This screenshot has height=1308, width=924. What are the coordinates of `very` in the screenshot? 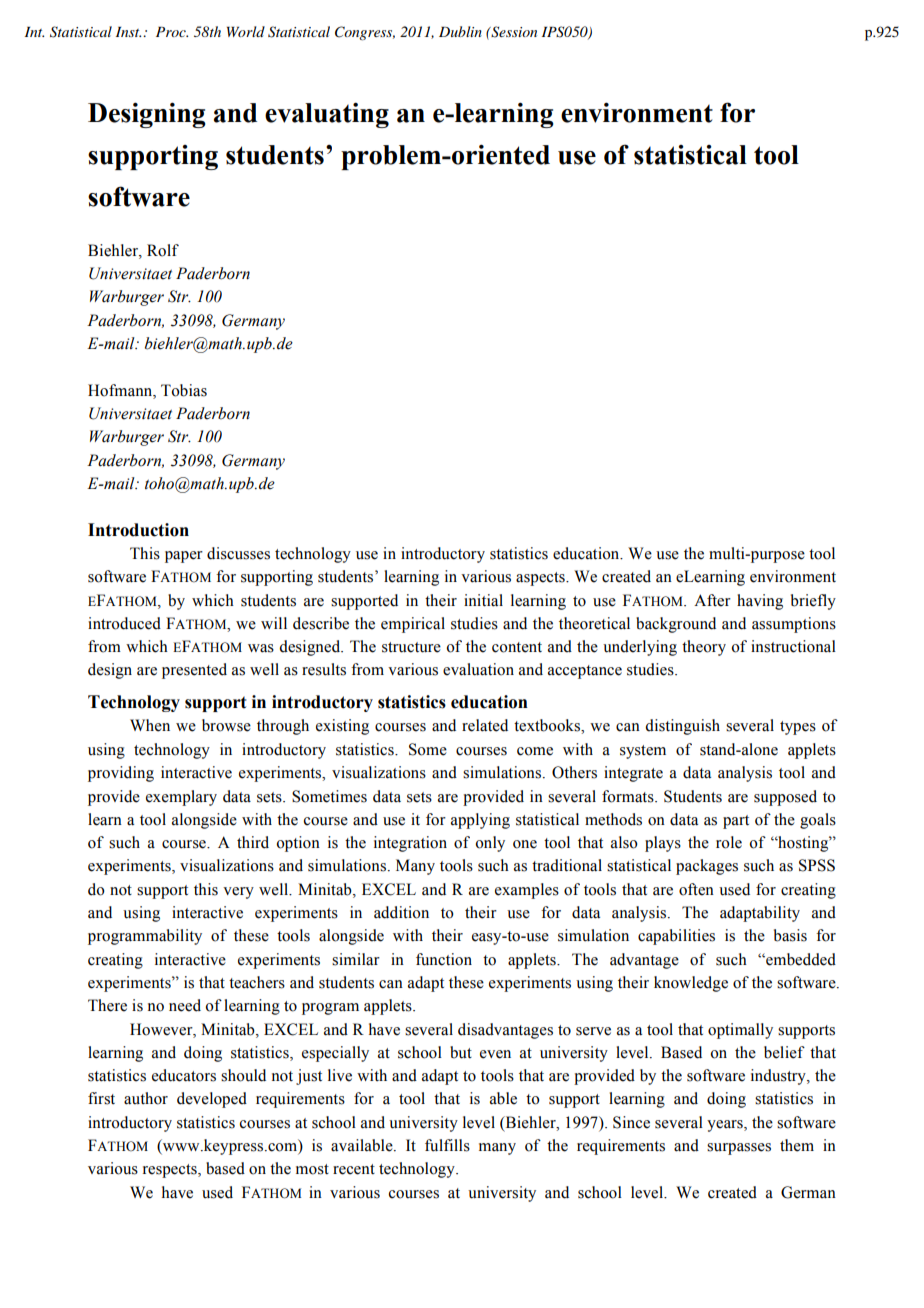 It's located at (238, 893).
